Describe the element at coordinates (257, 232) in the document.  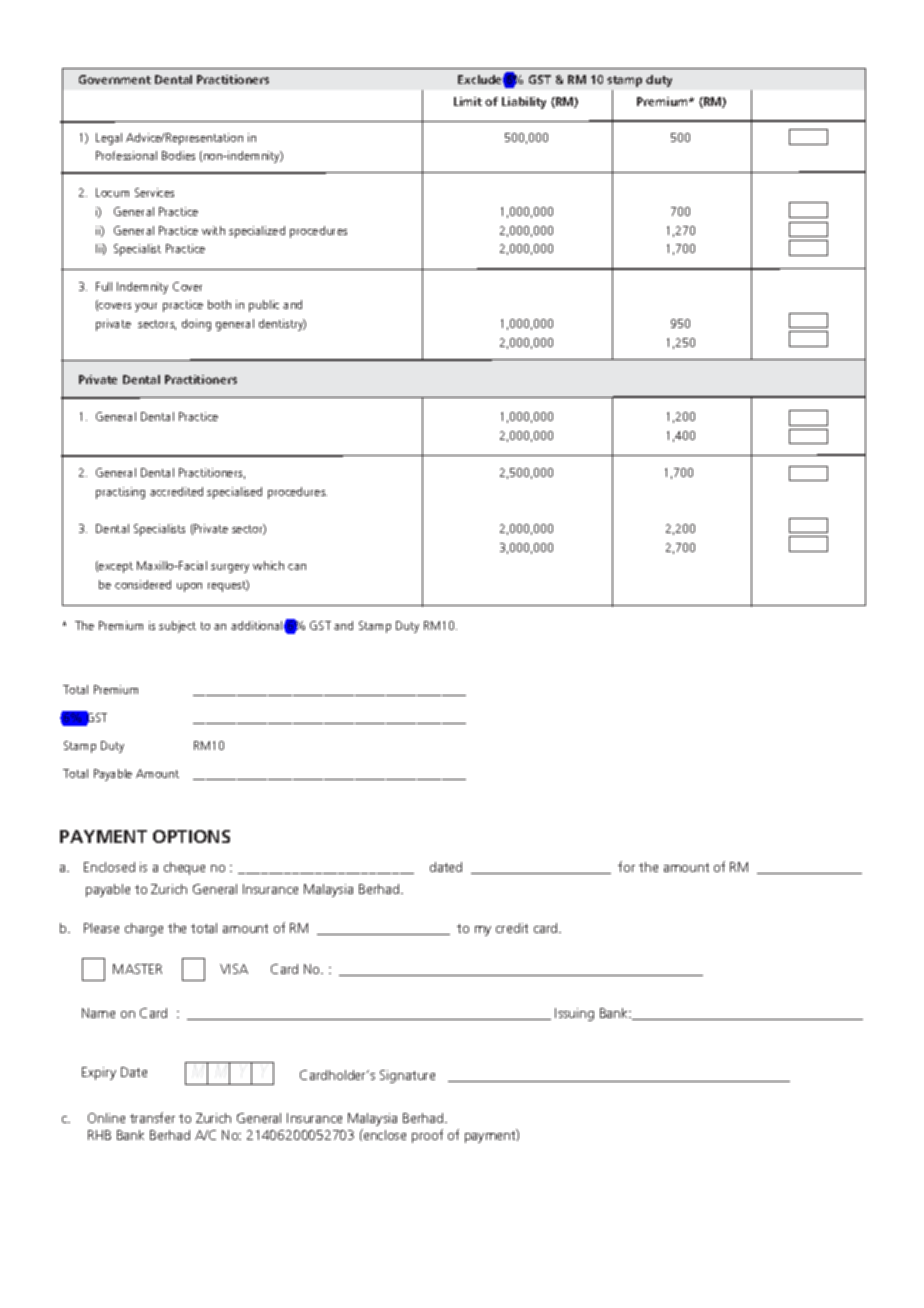
I see `specialized` at that location.
